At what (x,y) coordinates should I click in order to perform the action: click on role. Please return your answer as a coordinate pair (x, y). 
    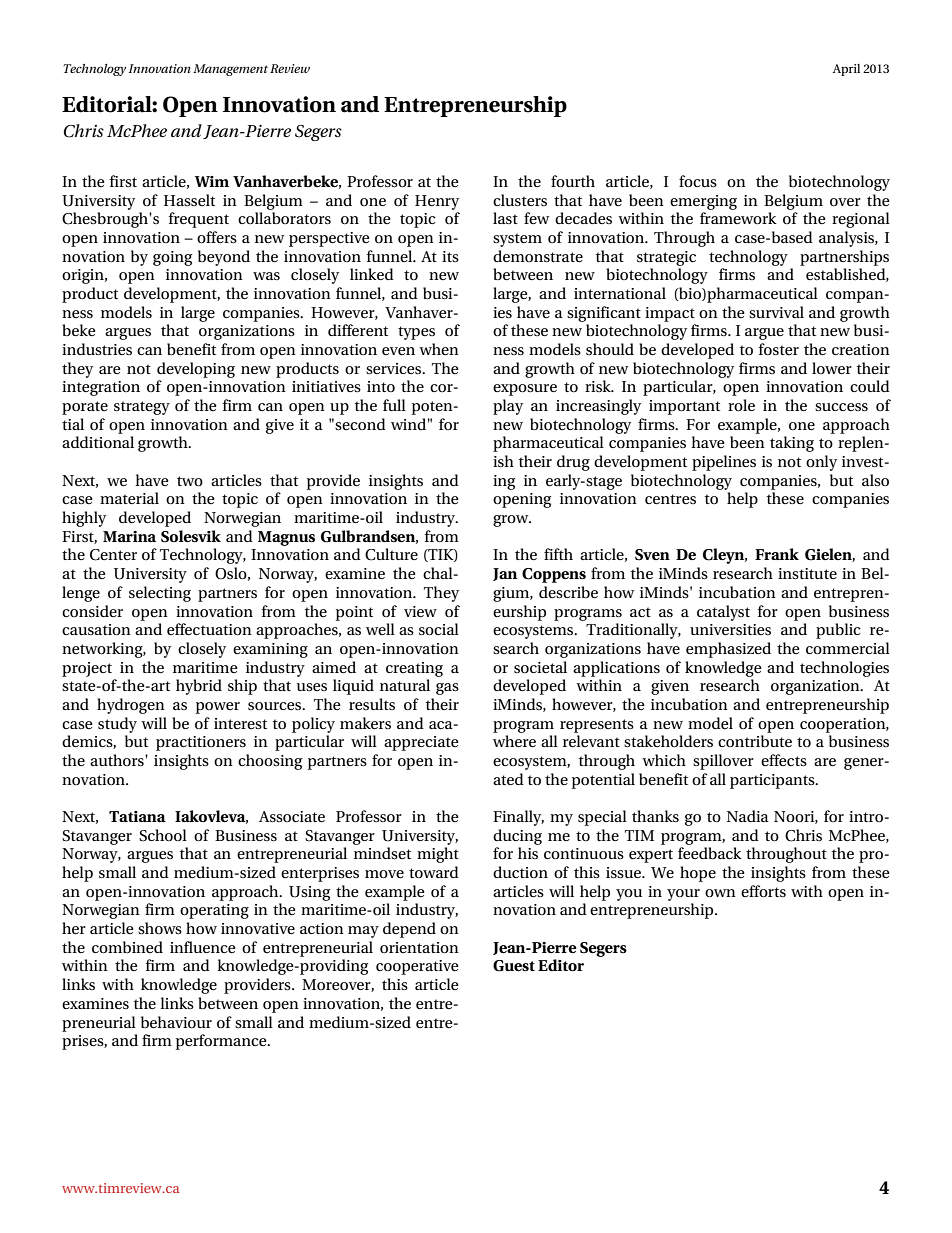
    Looking at the image, I should click on (741, 405).
